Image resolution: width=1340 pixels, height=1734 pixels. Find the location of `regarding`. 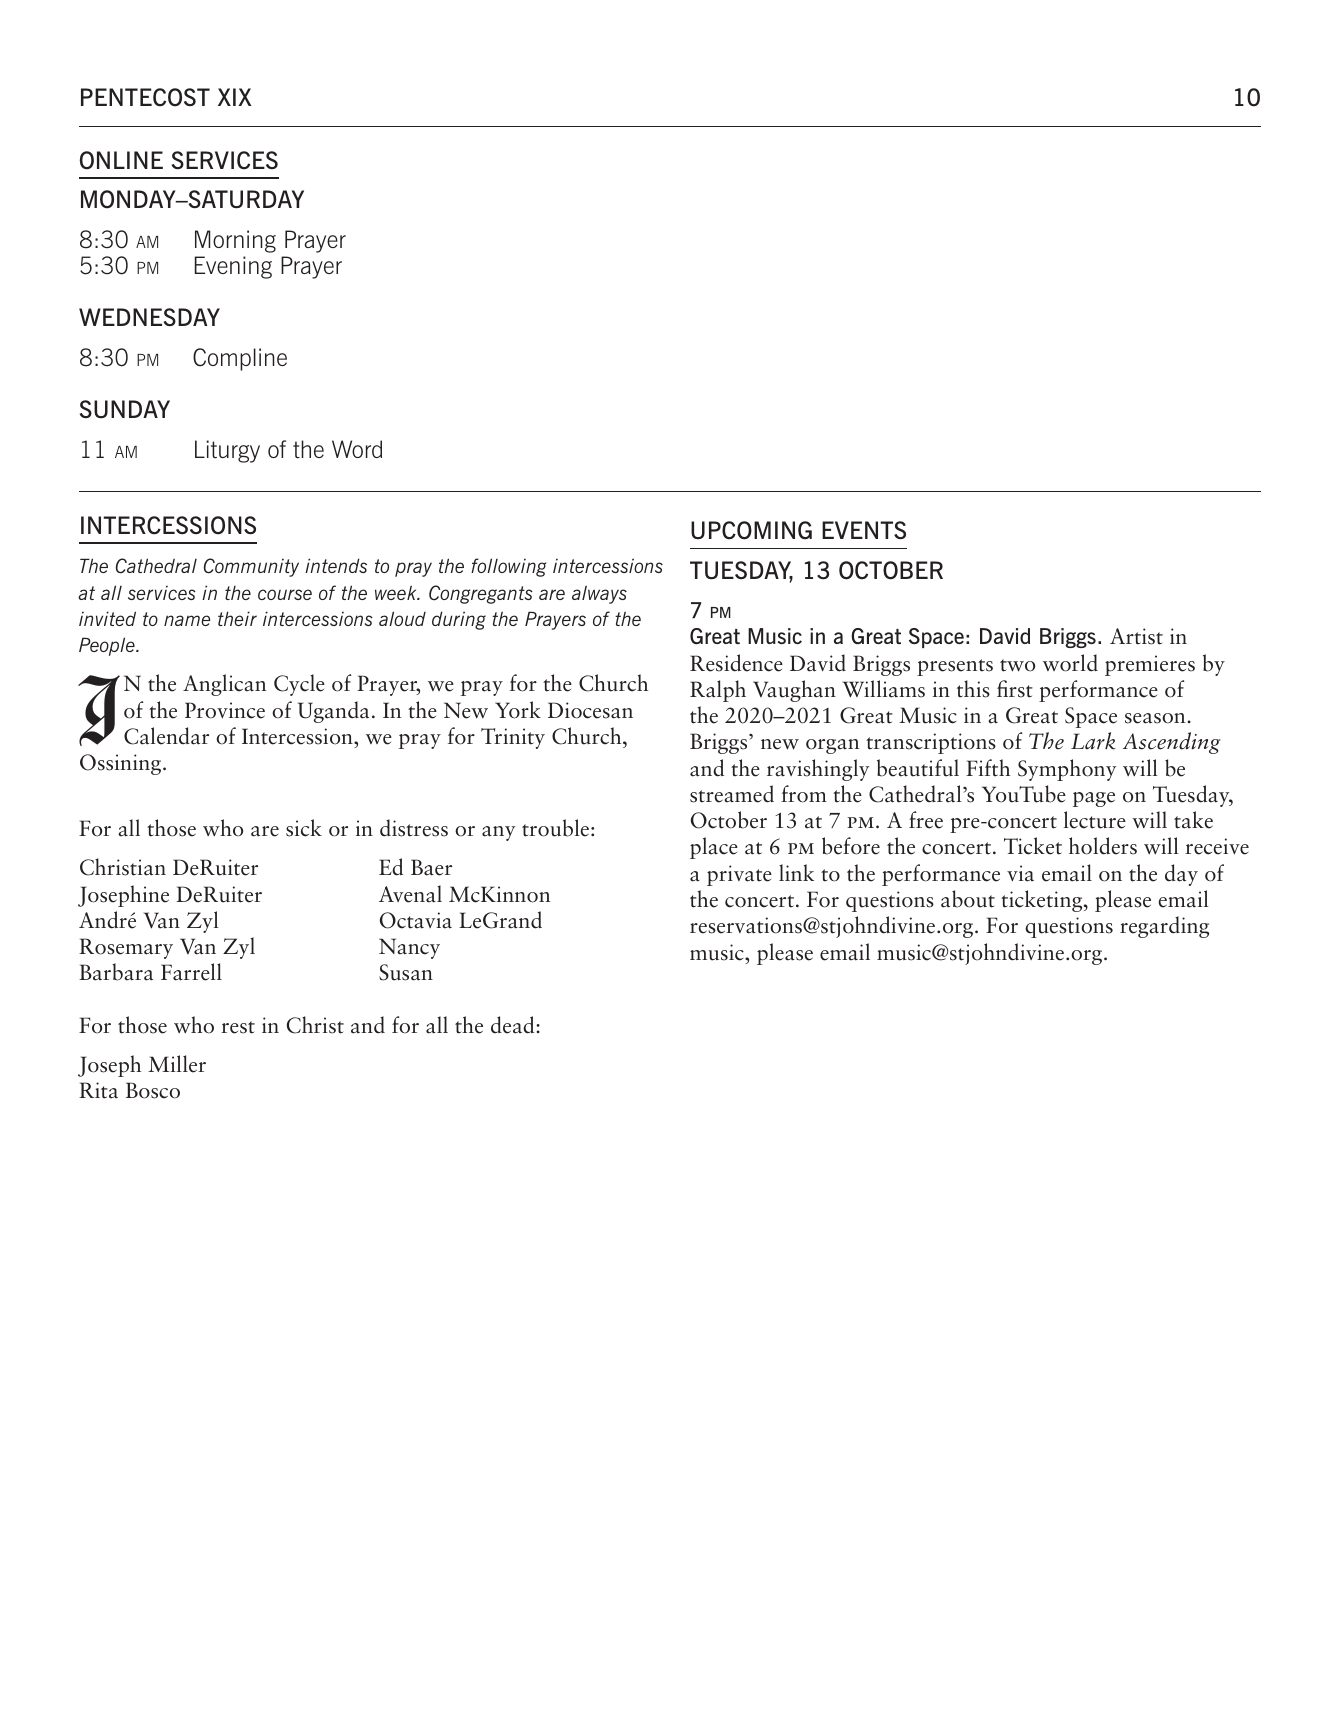

regarding is located at coordinates (1164, 927).
